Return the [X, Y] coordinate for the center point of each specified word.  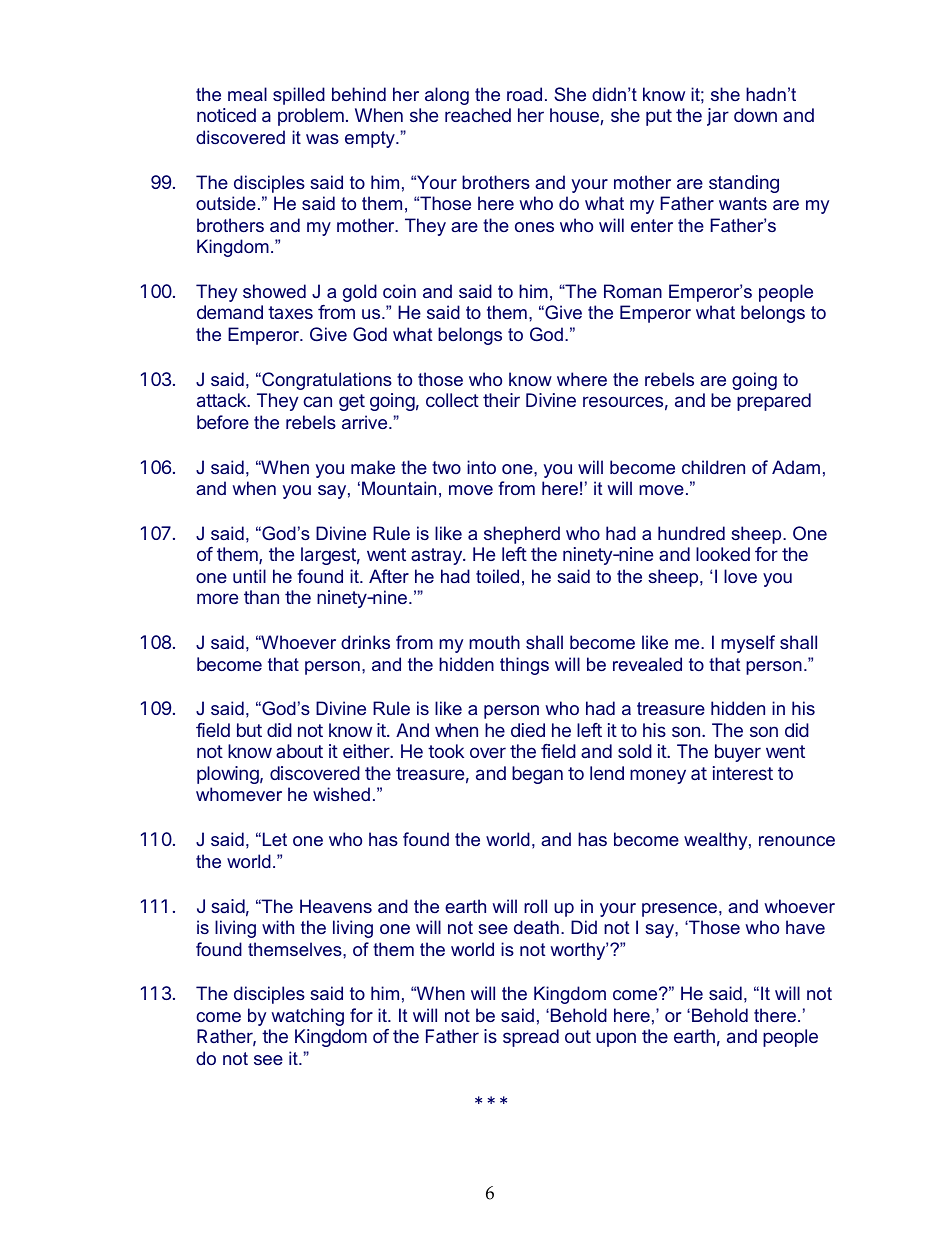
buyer [738, 753]
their [501, 400]
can [317, 401]
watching [307, 1017]
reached [478, 115]
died [528, 730]
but [249, 730]
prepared [774, 402]
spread [531, 1038]
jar [718, 117]
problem [311, 117]
